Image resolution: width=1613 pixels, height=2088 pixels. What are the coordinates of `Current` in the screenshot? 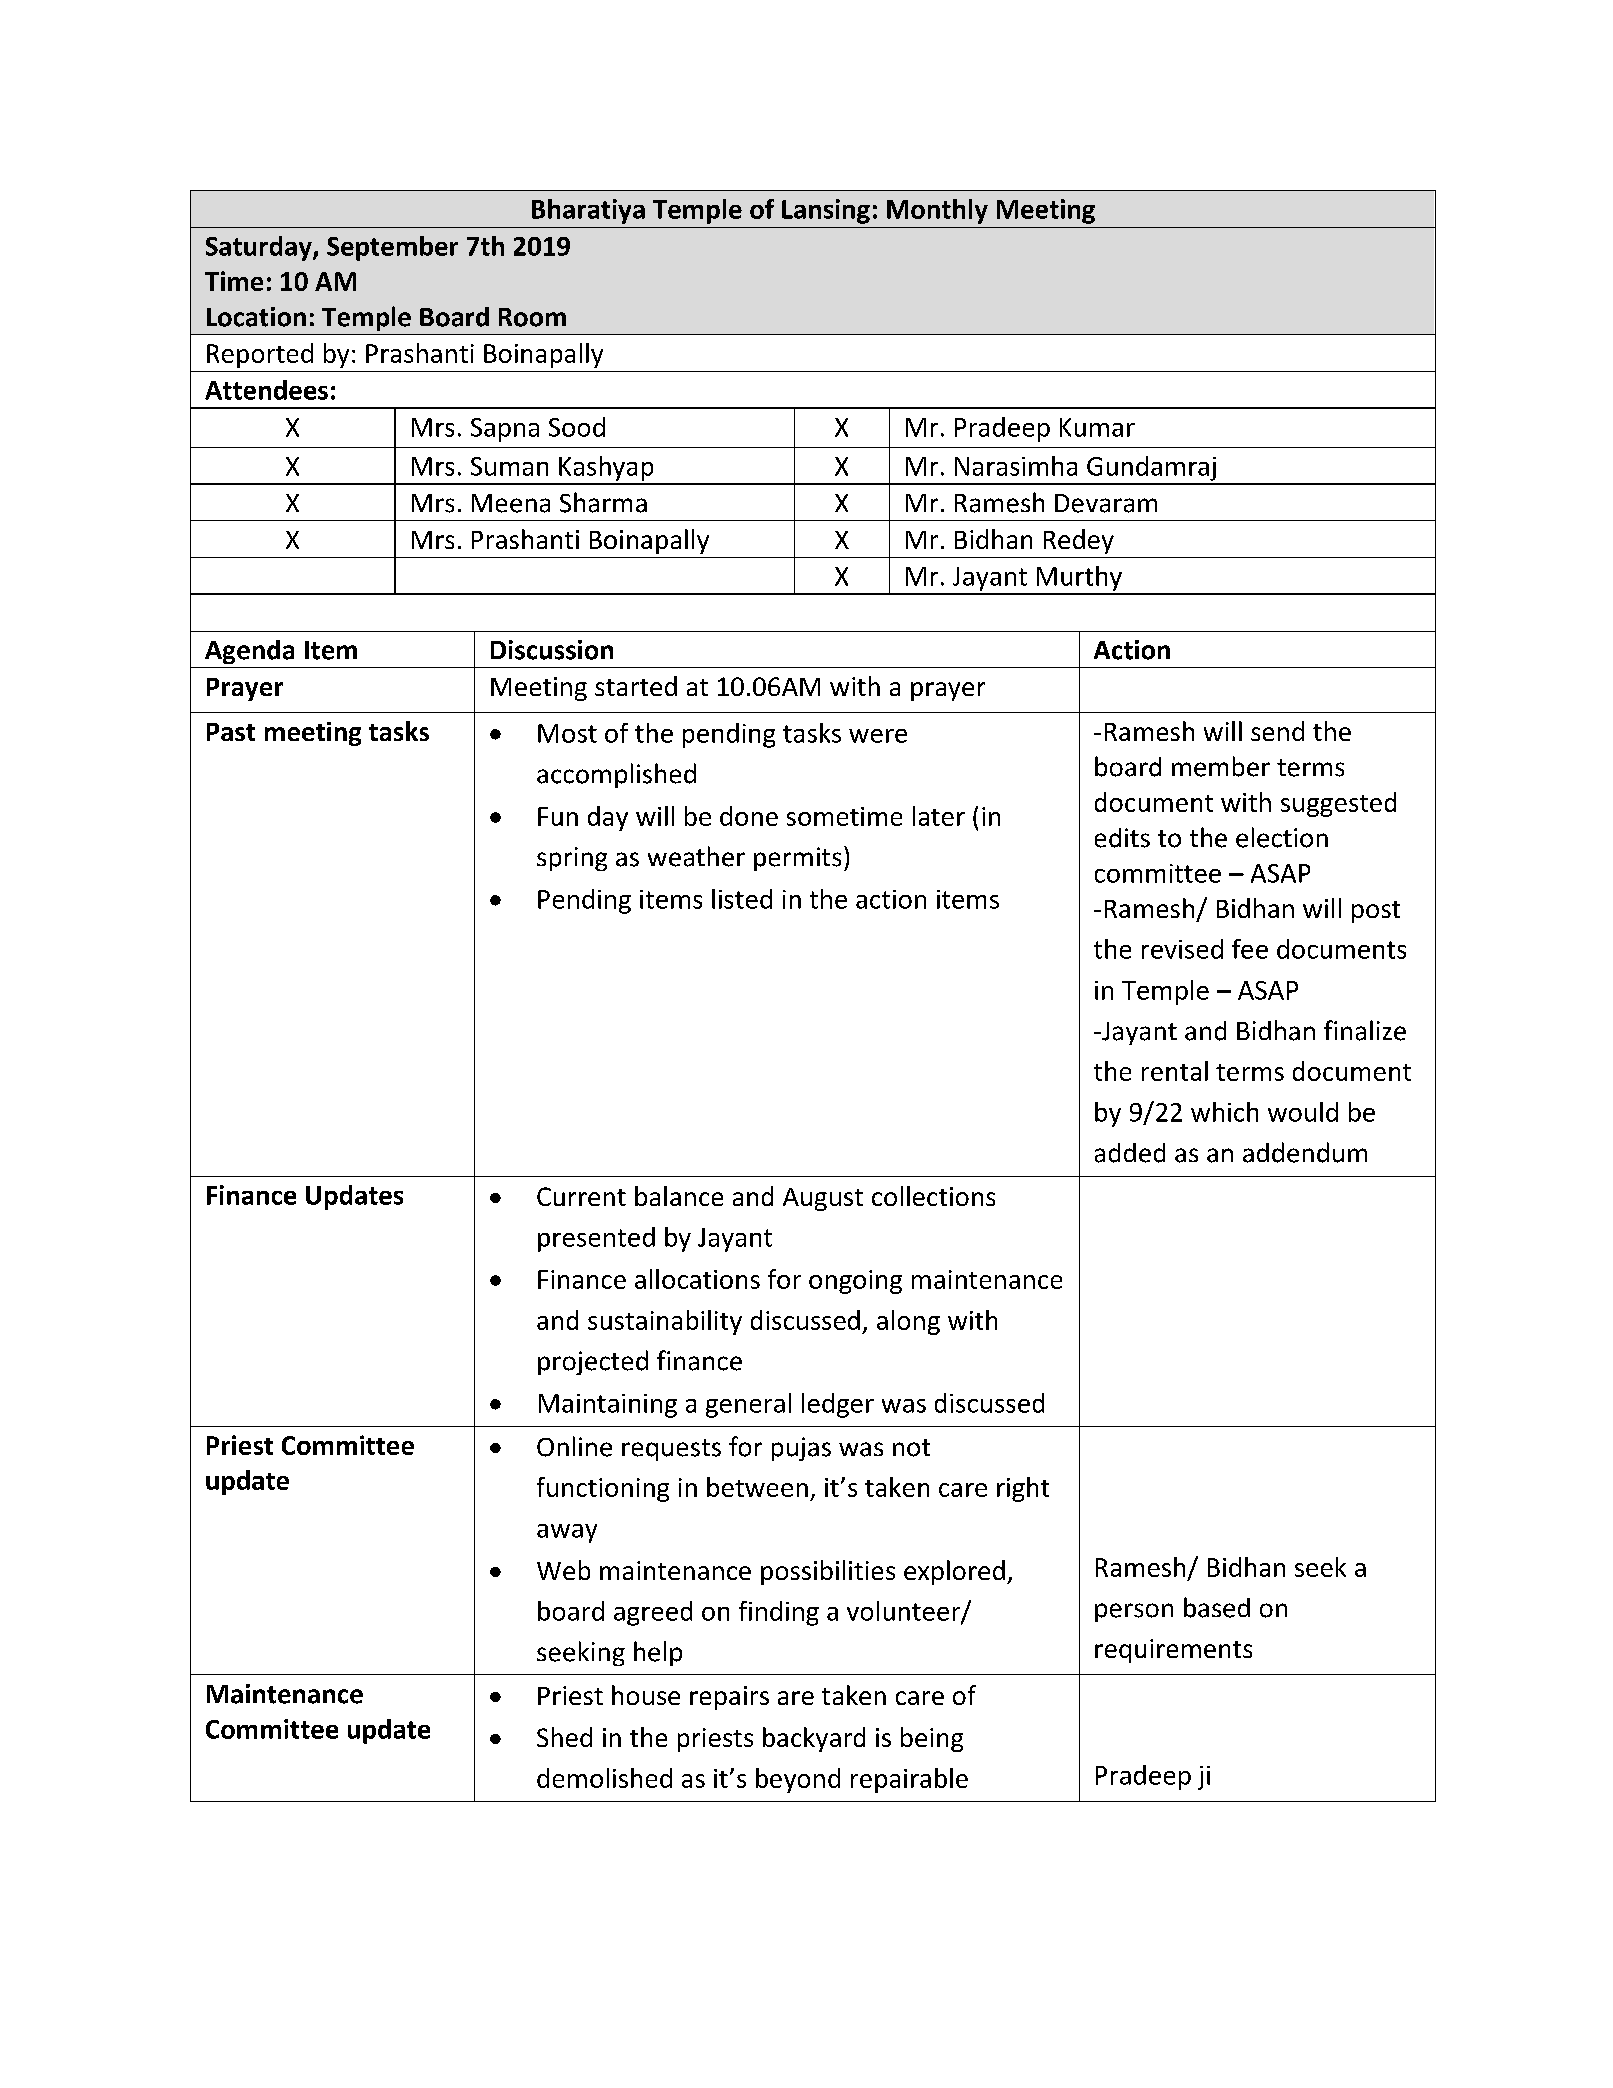 It's located at (581, 1196).
